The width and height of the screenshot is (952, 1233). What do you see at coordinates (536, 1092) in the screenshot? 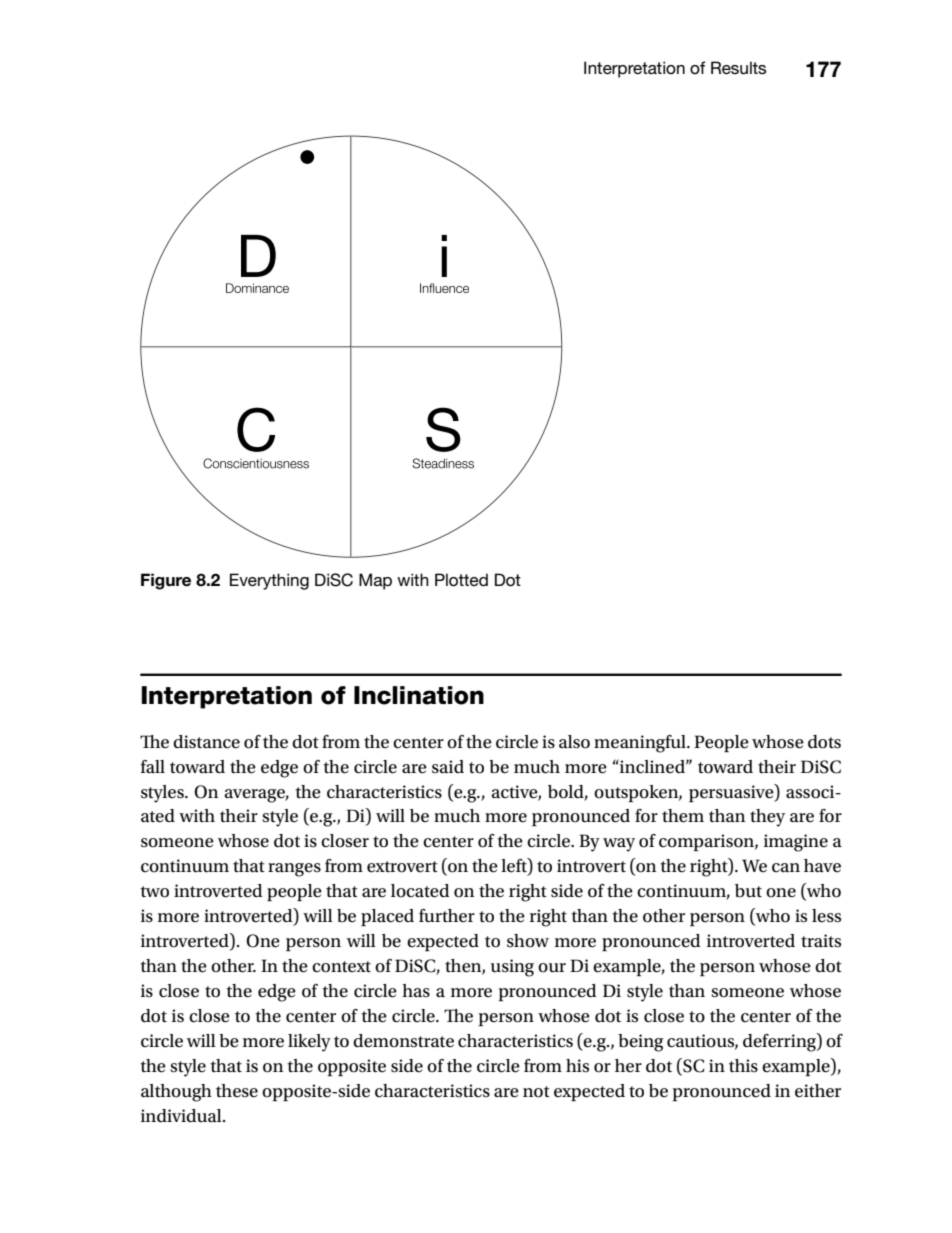
I see `not` at bounding box center [536, 1092].
